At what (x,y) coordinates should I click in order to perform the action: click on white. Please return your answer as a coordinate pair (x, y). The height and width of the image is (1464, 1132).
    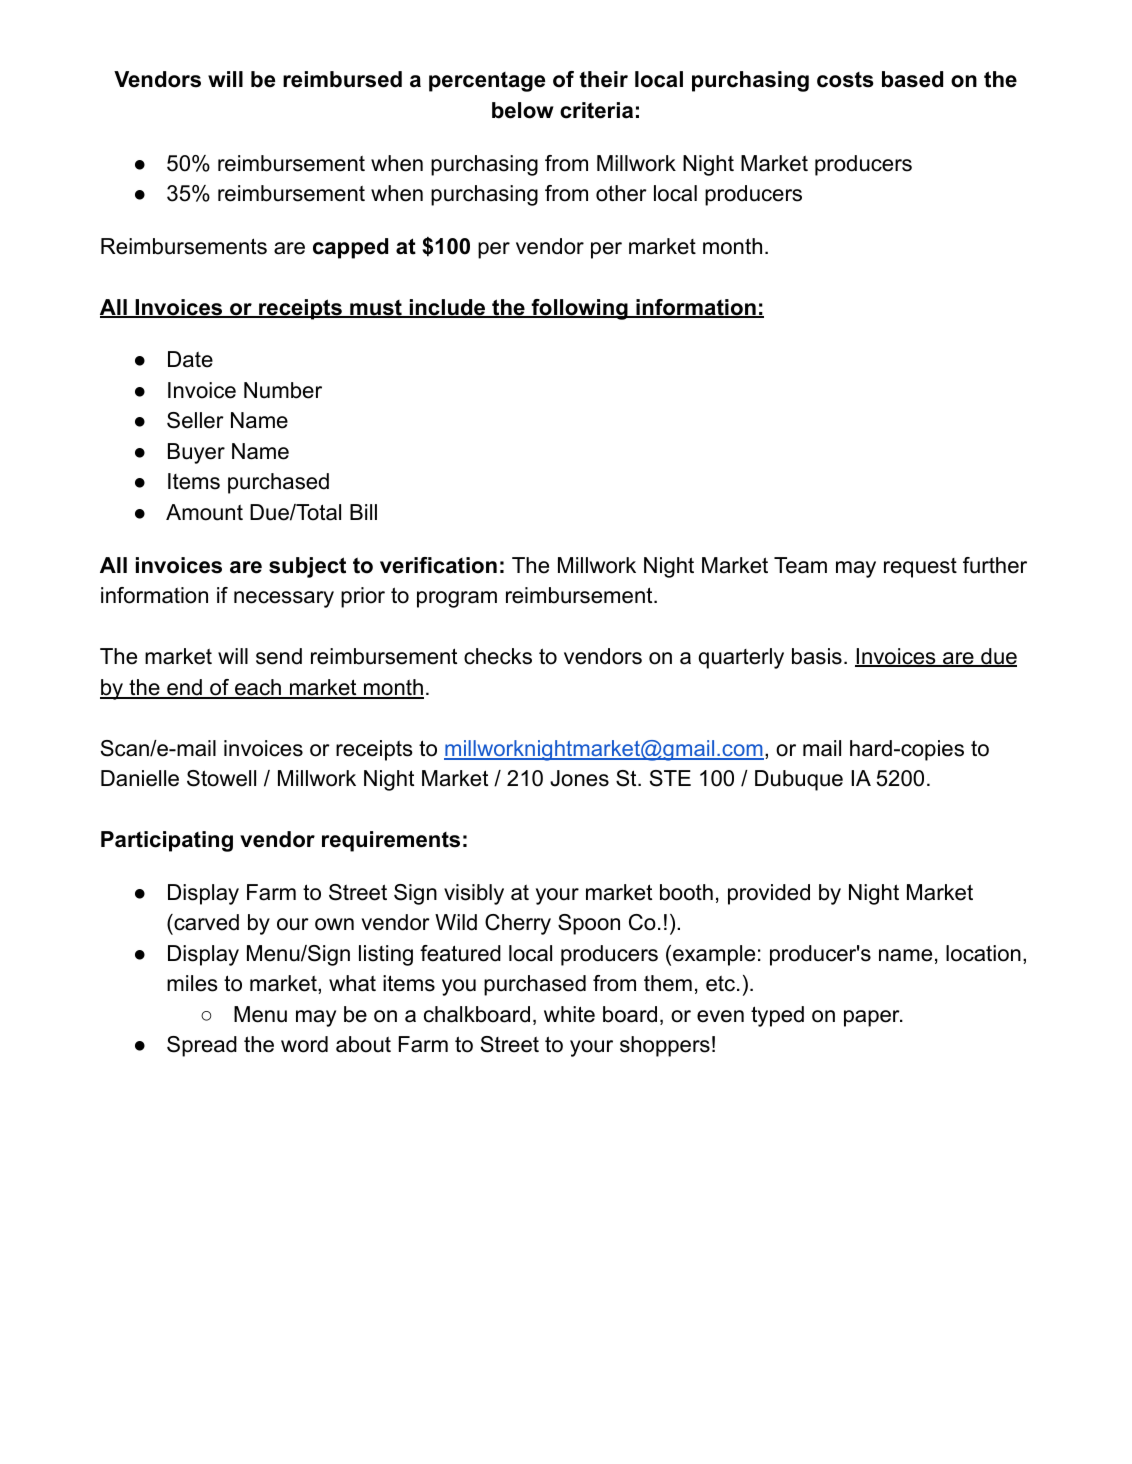
    Looking at the image, I should click on (569, 1014).
